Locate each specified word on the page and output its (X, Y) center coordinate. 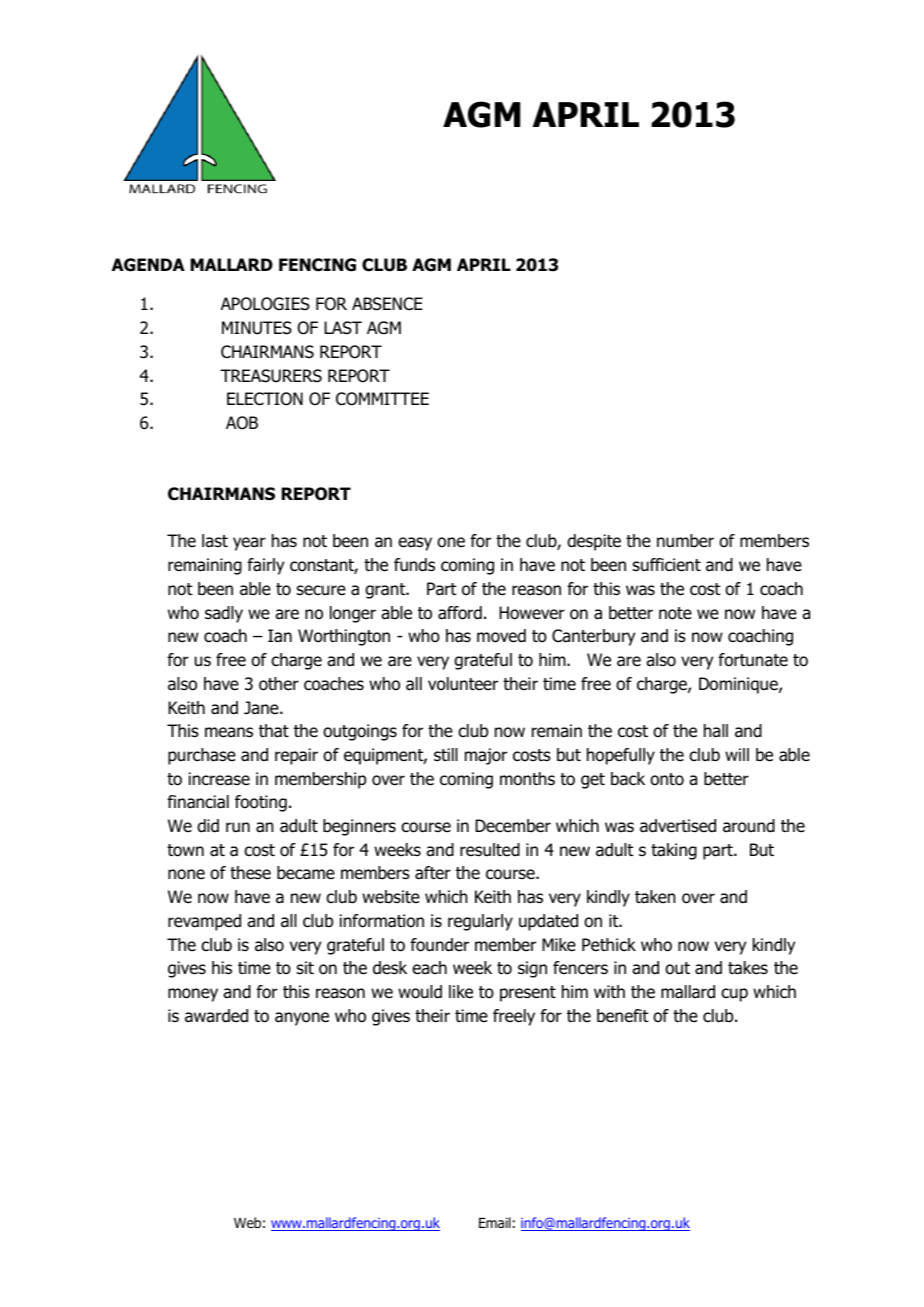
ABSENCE (387, 304)
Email (495, 1222)
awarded (216, 1016)
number (685, 541)
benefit (622, 1016)
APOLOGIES (265, 304)
